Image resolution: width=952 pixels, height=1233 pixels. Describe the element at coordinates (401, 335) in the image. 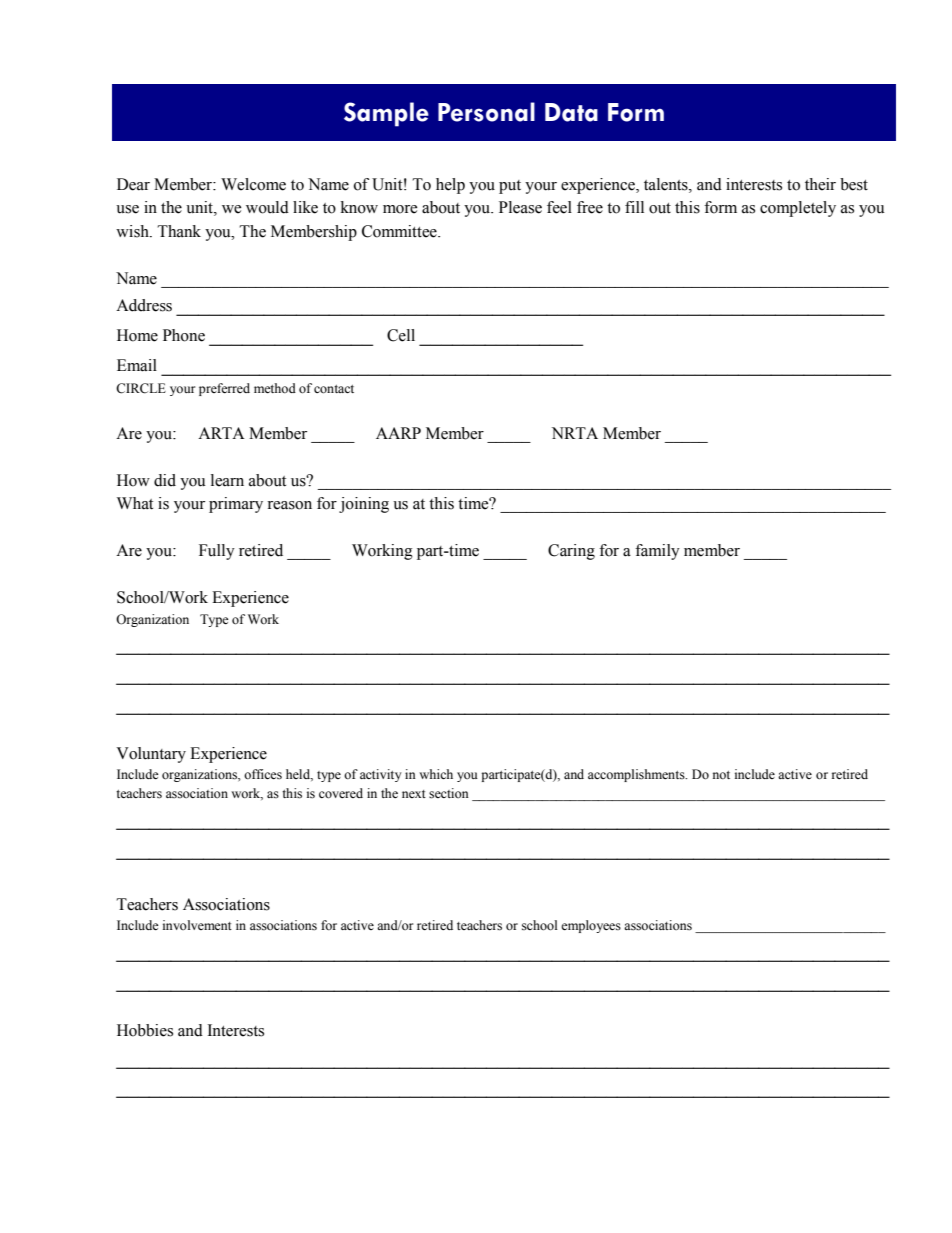

I see `Cell` at that location.
